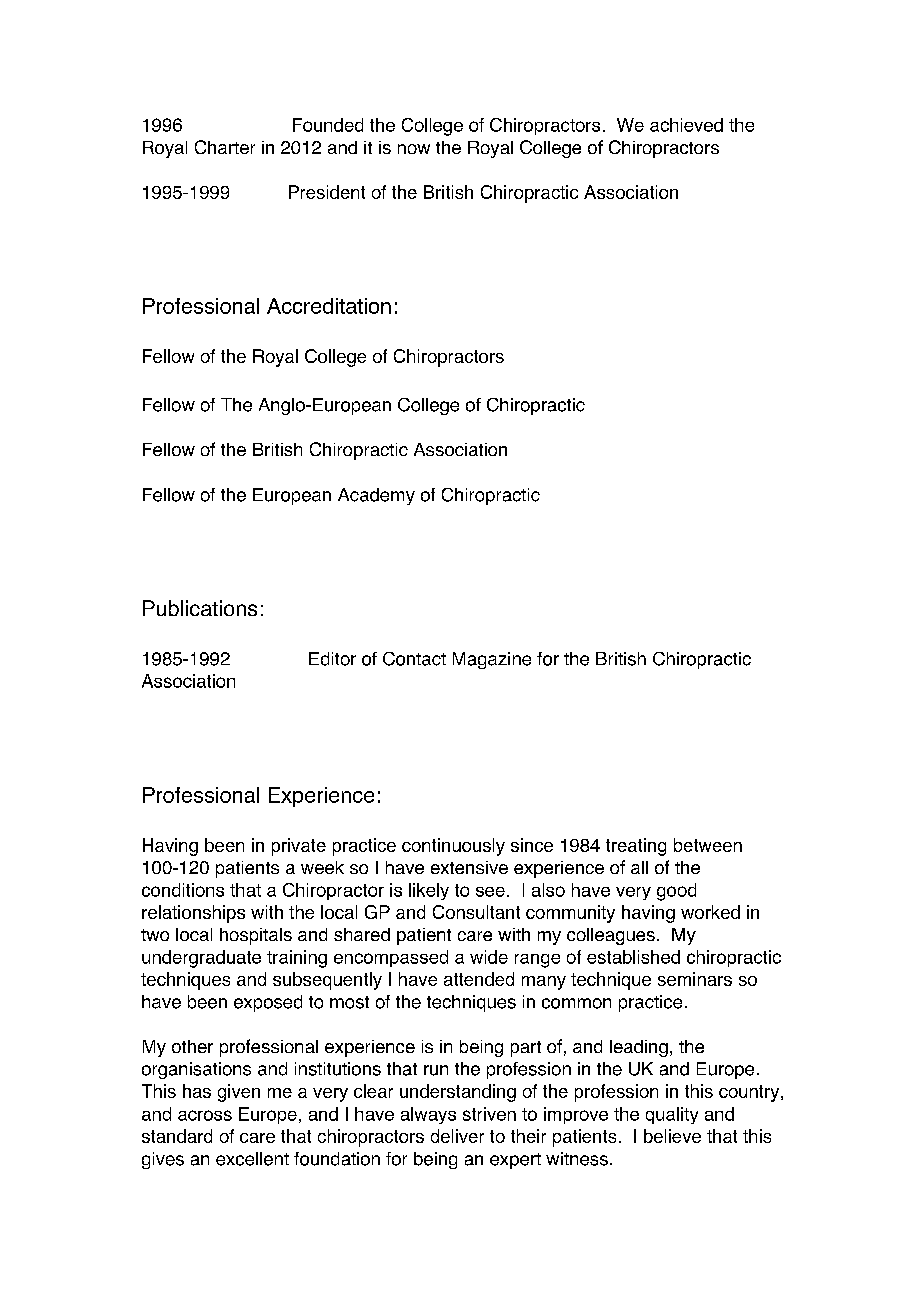 The width and height of the screenshot is (924, 1308). Describe the element at coordinates (457, 1136) in the screenshot. I see `deliver` at that location.
